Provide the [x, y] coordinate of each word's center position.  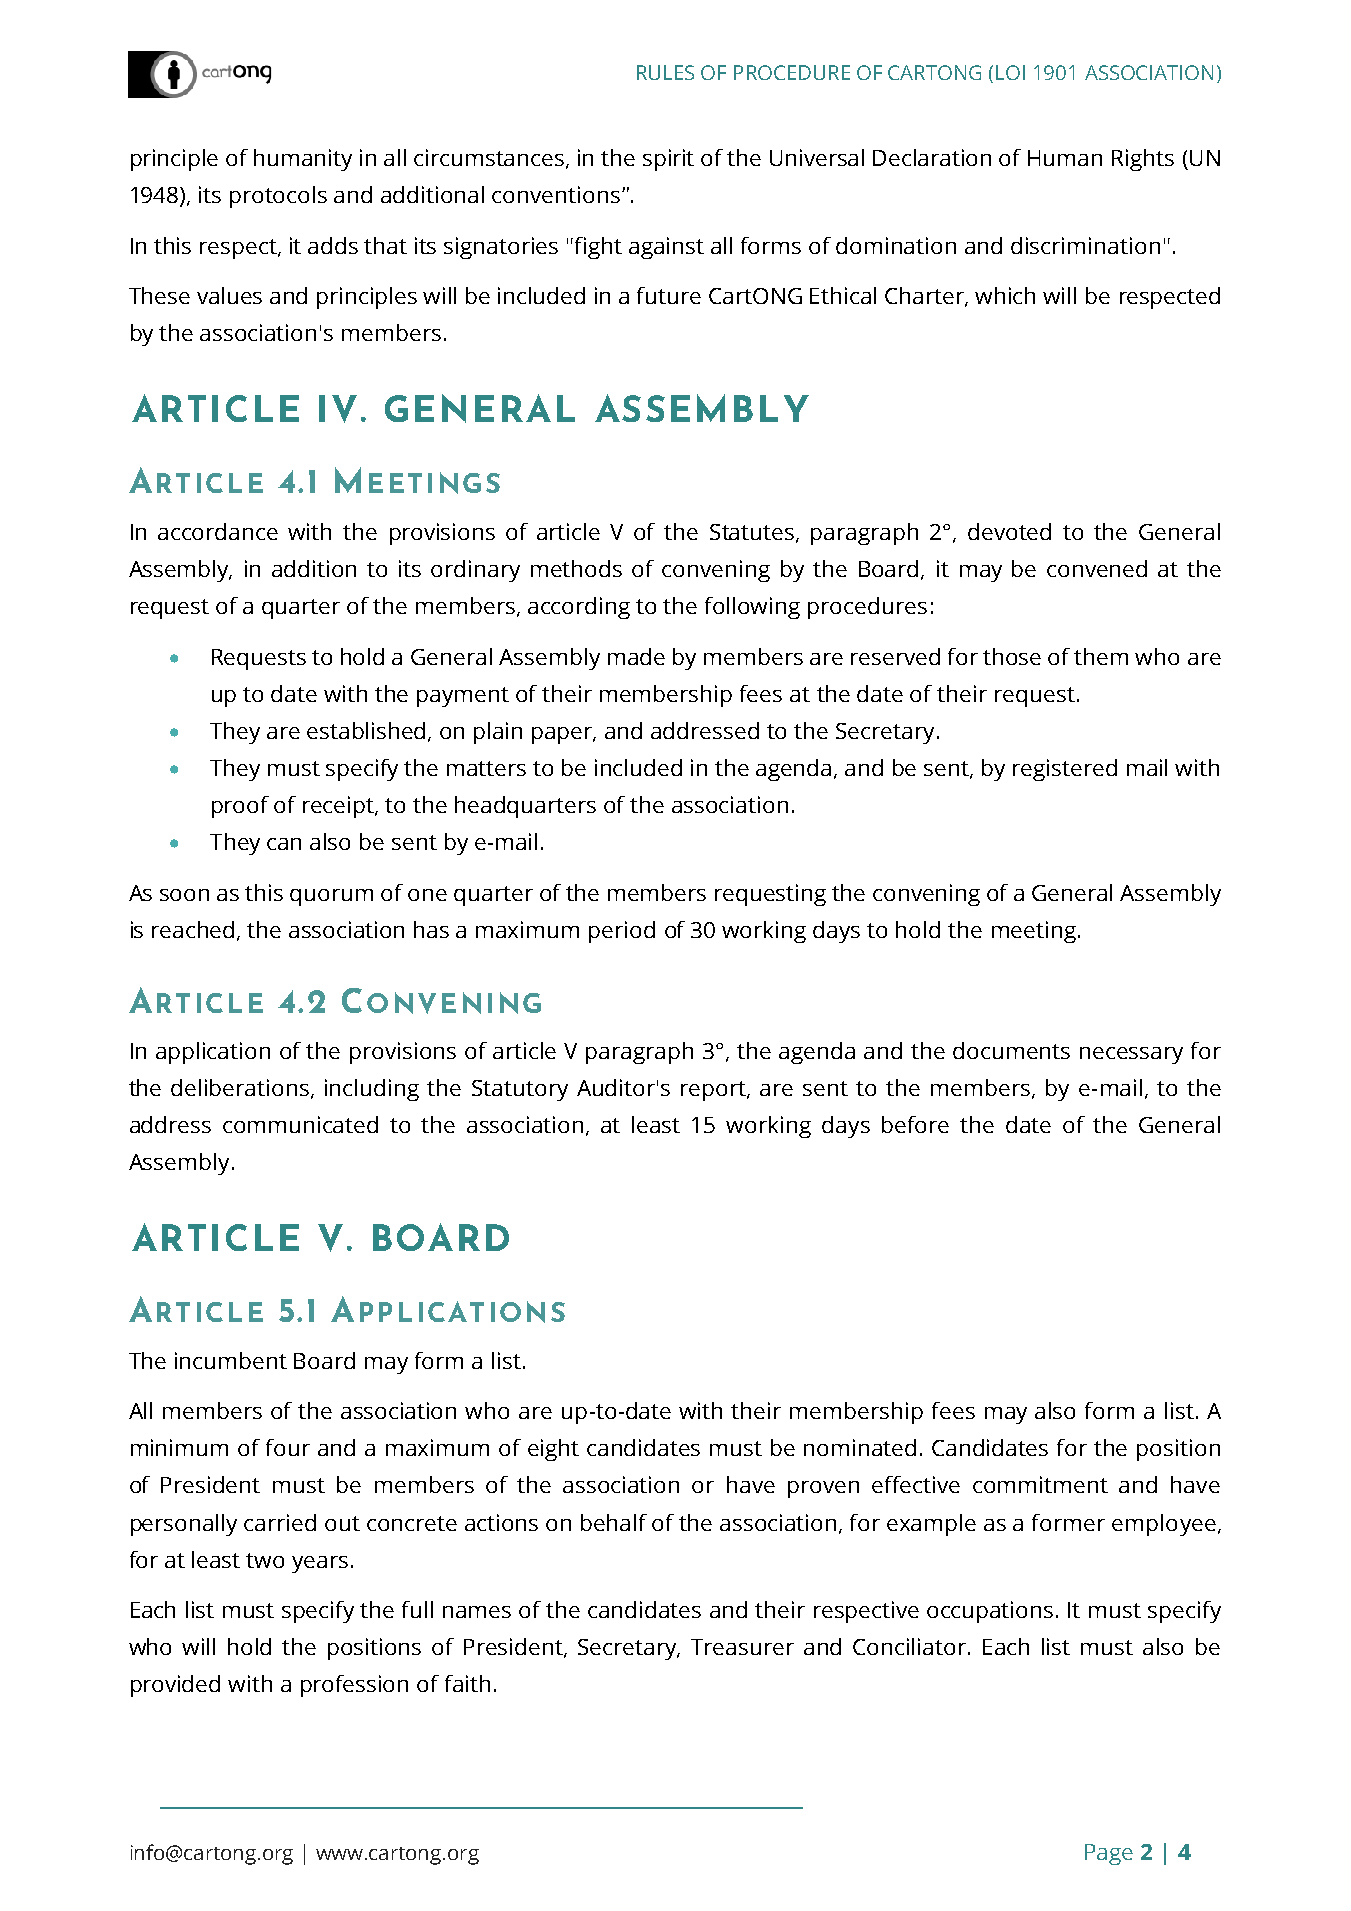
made [636, 656]
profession [354, 1686]
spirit [668, 160]
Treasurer [742, 1647]
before [915, 1124]
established [368, 731]
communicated [300, 1124]
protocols [278, 197]
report [714, 1091]
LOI [1010, 72]
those [1012, 656]
